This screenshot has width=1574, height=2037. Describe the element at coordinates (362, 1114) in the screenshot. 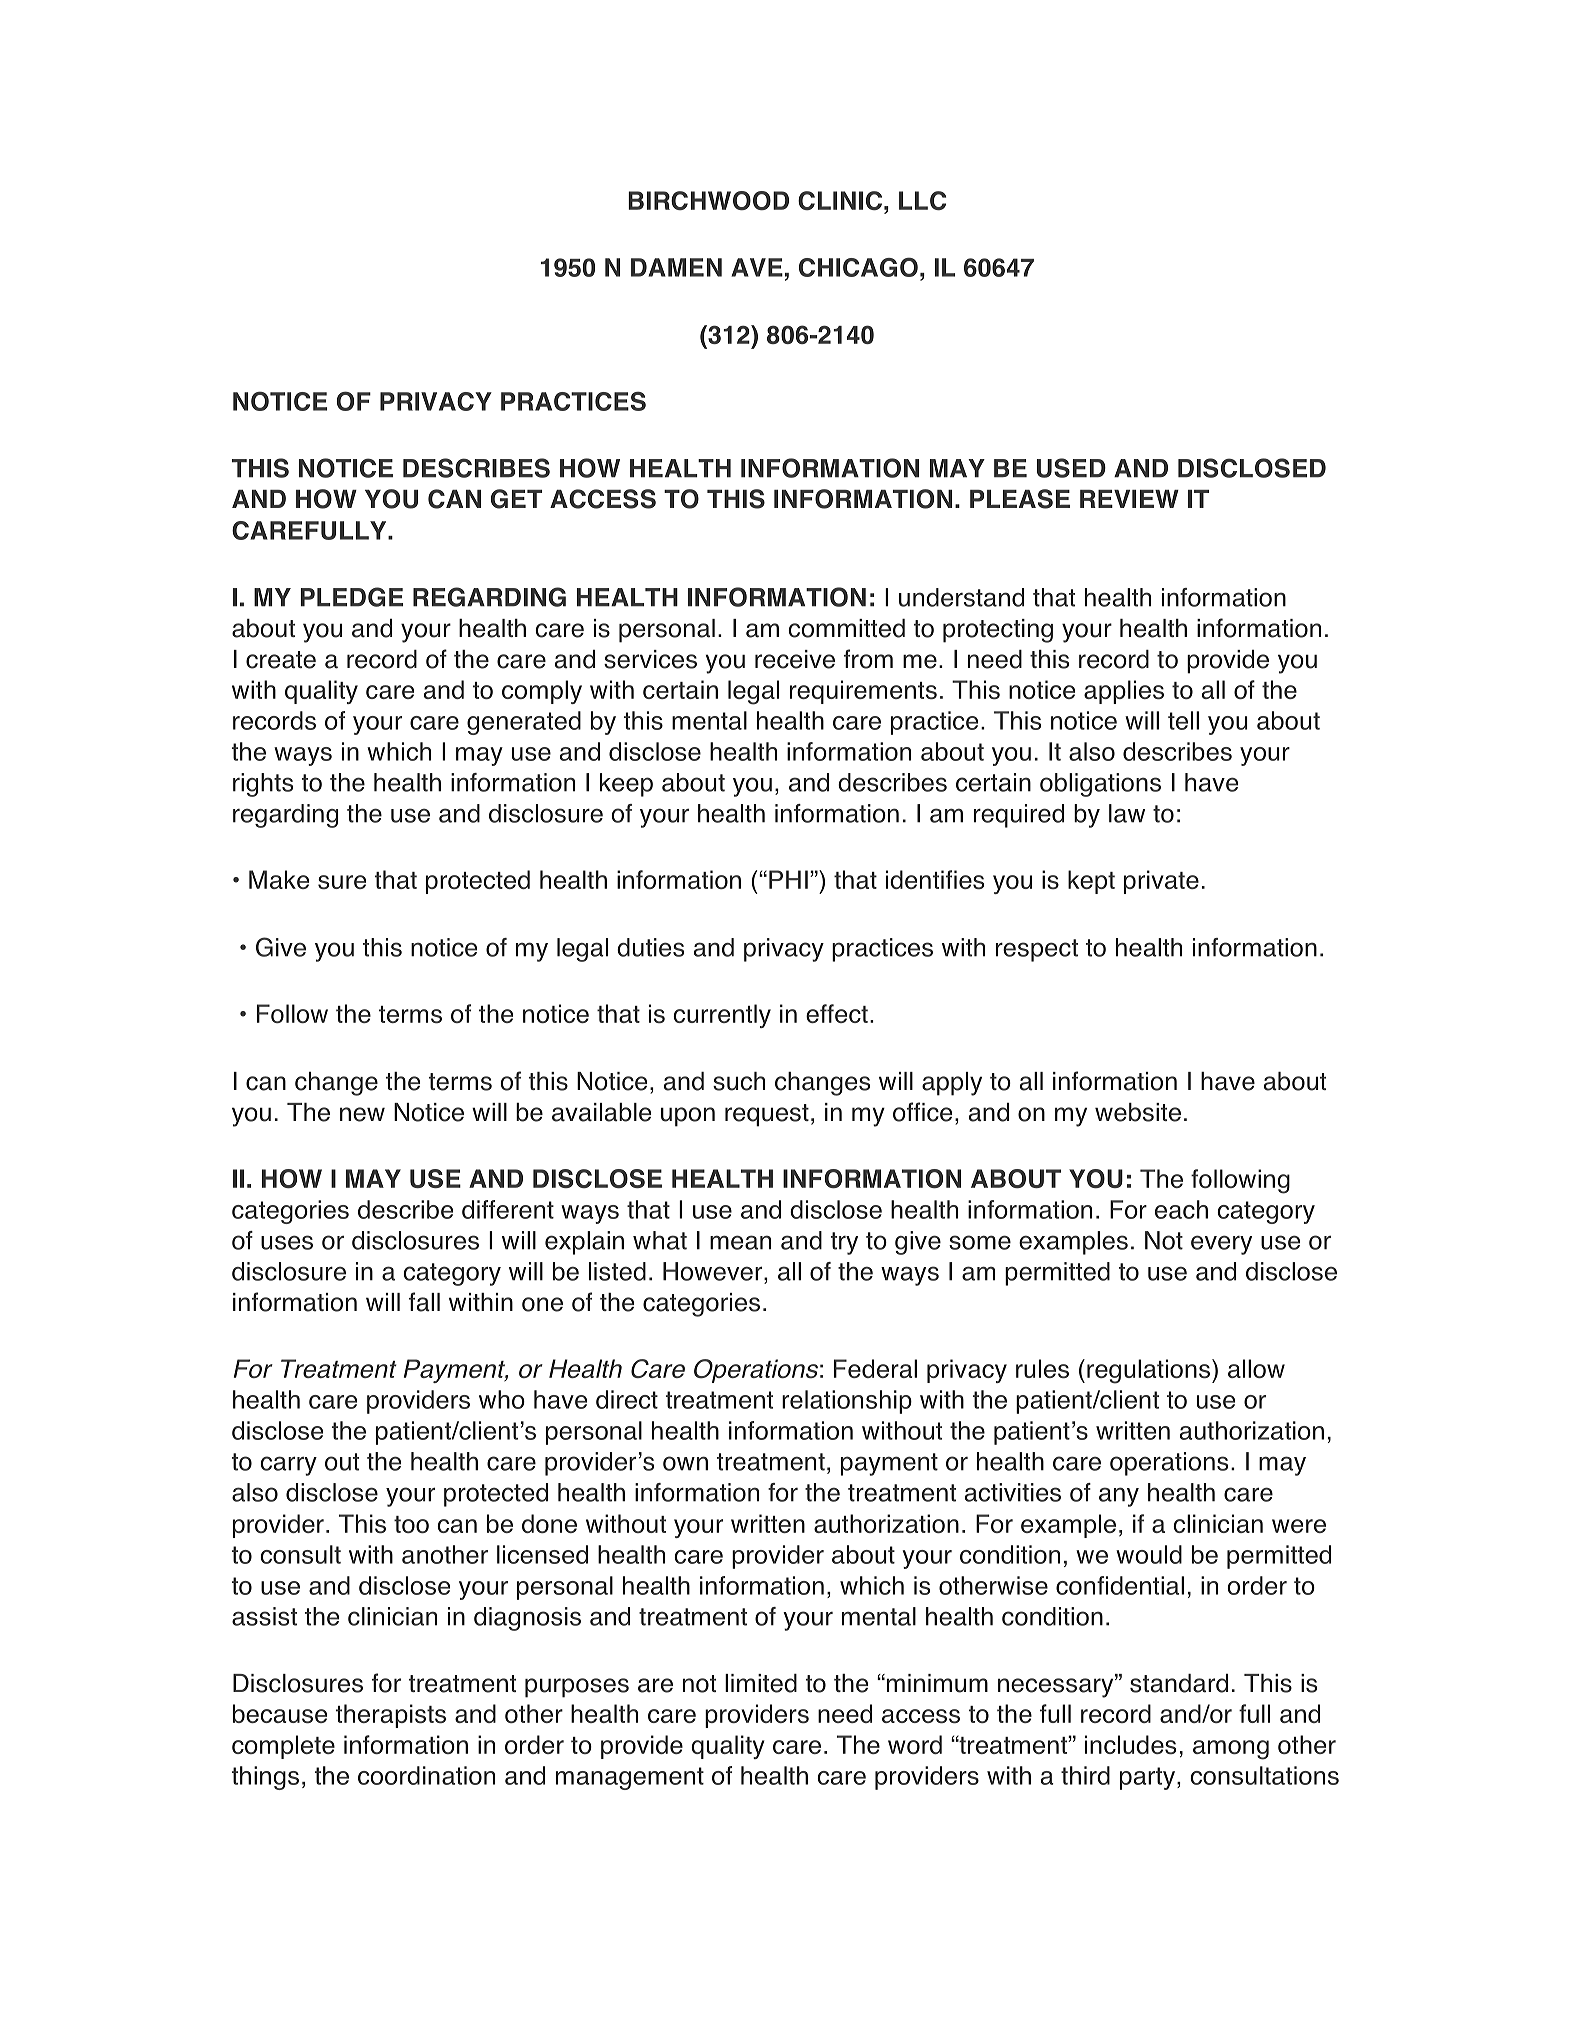

I see `new` at that location.
